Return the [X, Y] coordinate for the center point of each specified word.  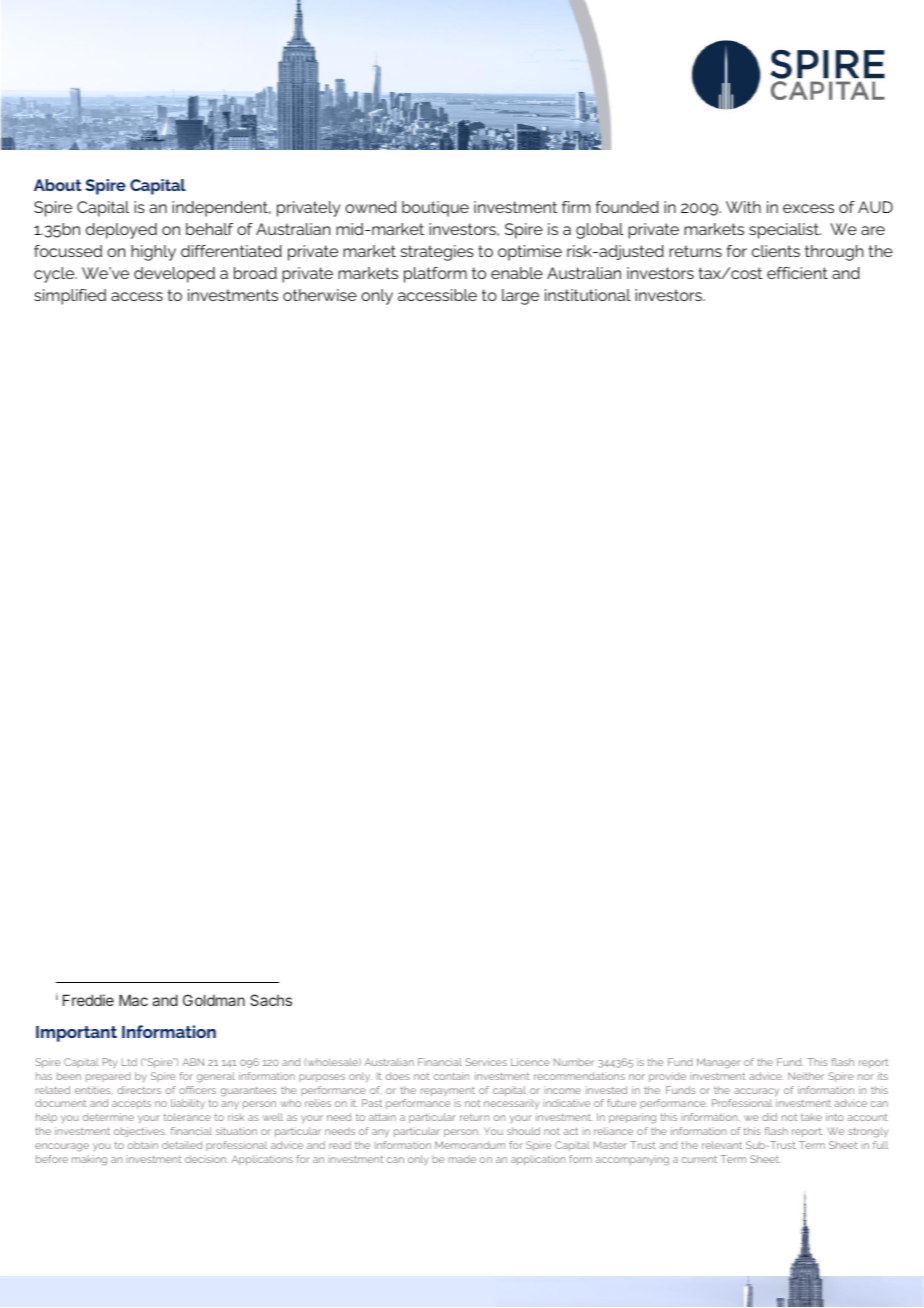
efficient [797, 273]
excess [808, 208]
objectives [140, 1132]
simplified [70, 297]
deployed [121, 231]
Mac [133, 1000]
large [520, 297]
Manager [719, 1063]
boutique [435, 209]
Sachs [271, 1000]
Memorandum [470, 1145]
